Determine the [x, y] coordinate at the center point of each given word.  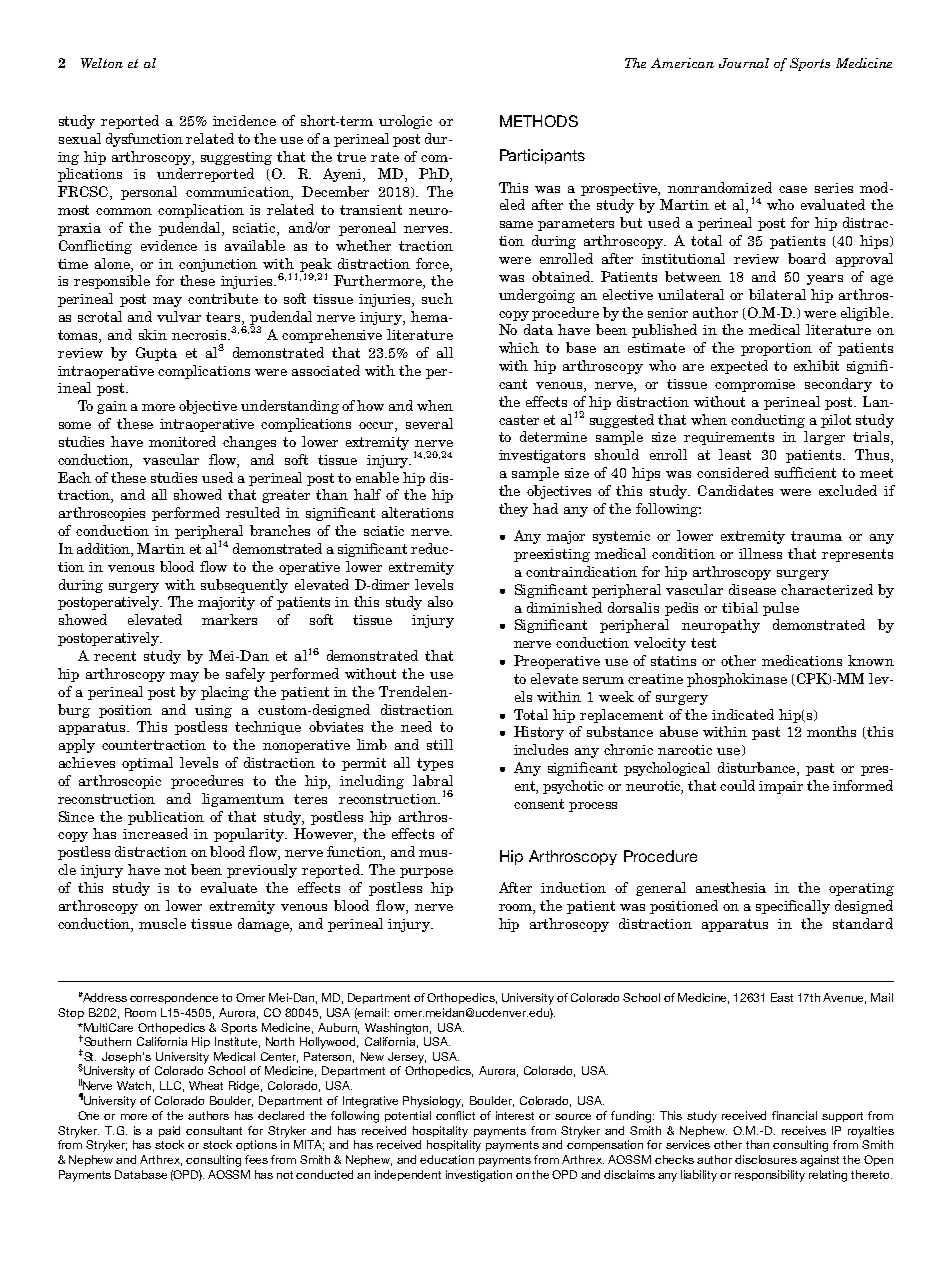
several [429, 423]
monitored [182, 441]
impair [781, 787]
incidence [244, 120]
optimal [147, 764]
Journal [744, 63]
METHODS [539, 121]
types [435, 764]
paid [169, 1131]
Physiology [433, 1102]
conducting [768, 421]
